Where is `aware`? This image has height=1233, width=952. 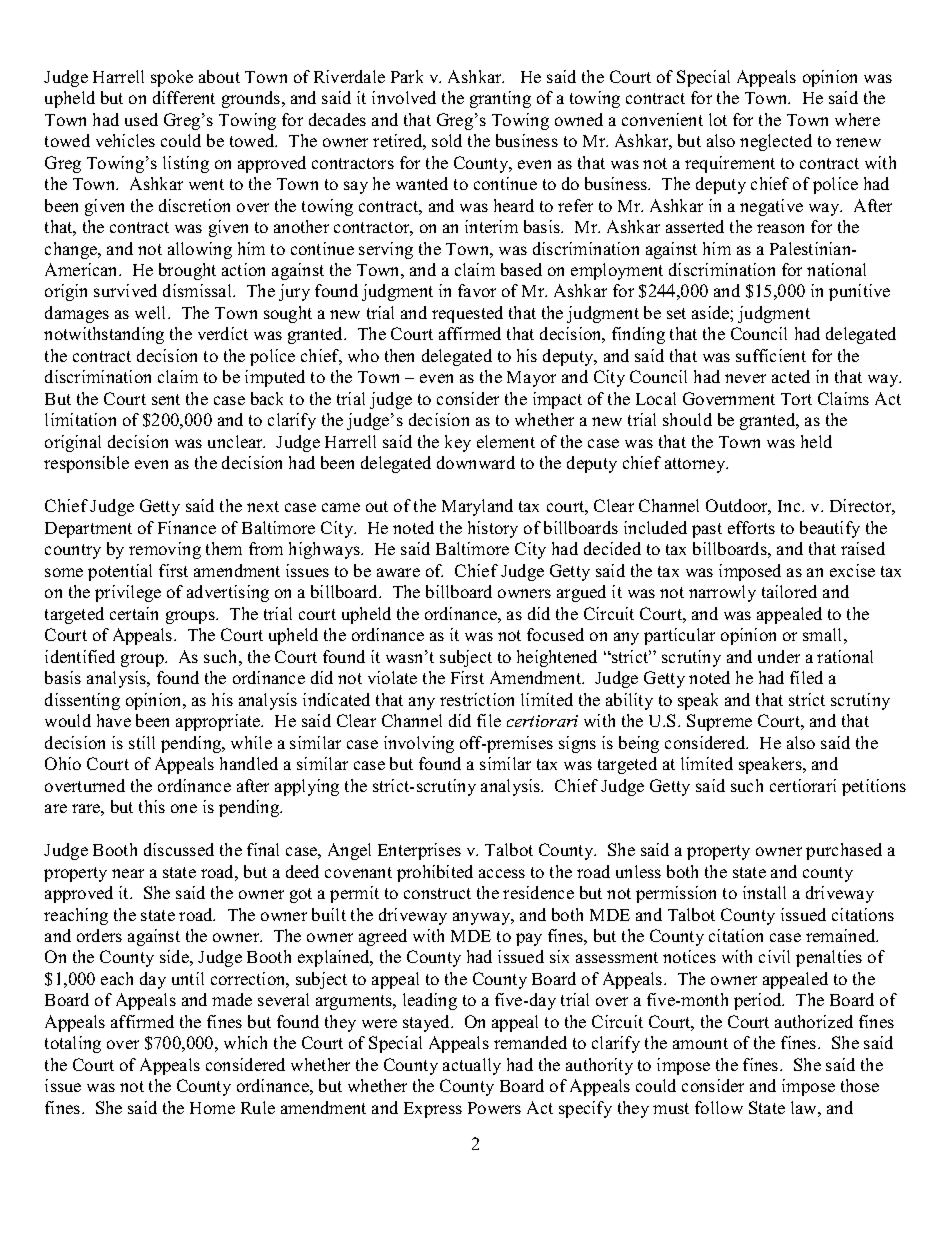 aware is located at coordinates (398, 572).
